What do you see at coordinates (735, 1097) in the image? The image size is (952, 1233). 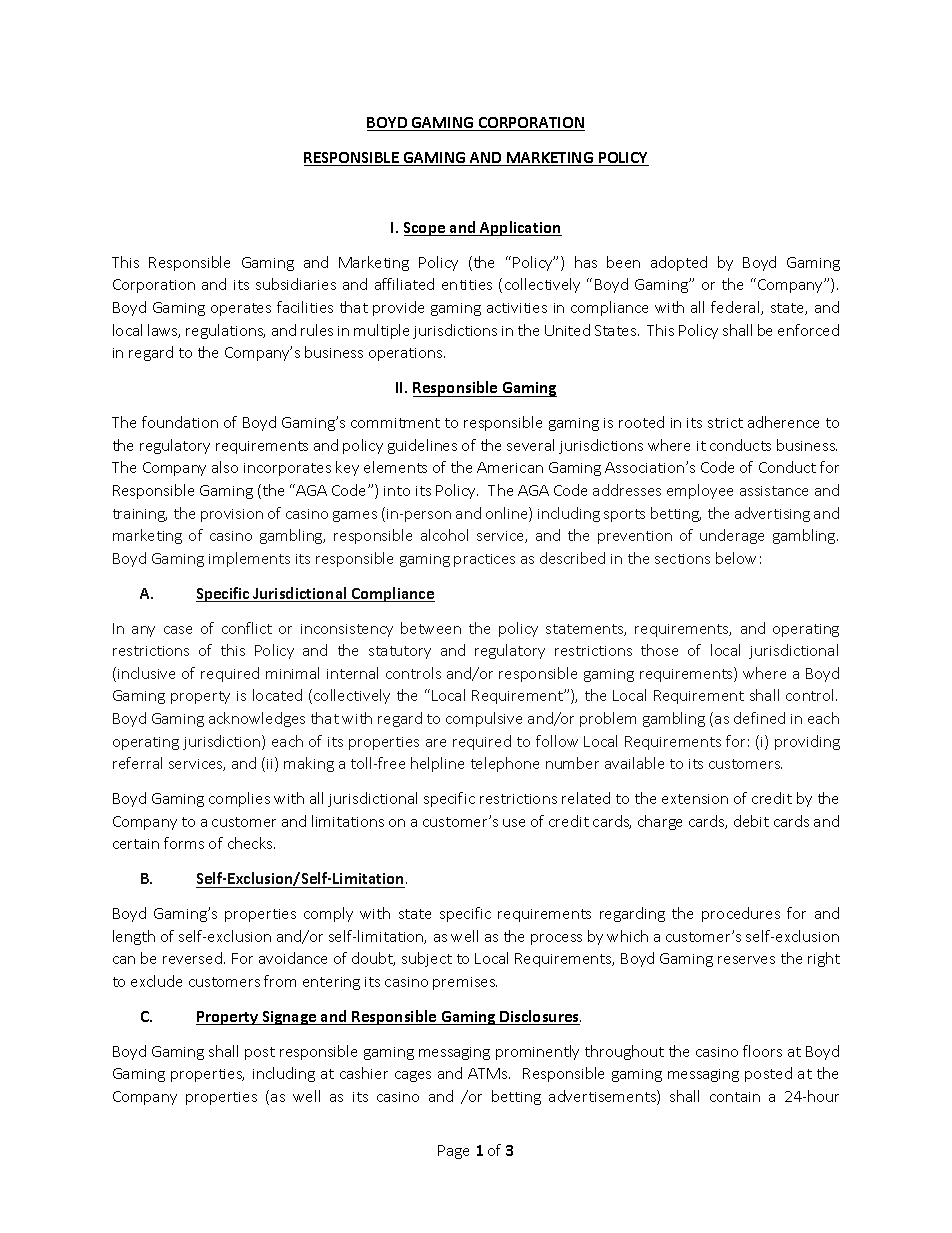 I see `contain` at bounding box center [735, 1097].
